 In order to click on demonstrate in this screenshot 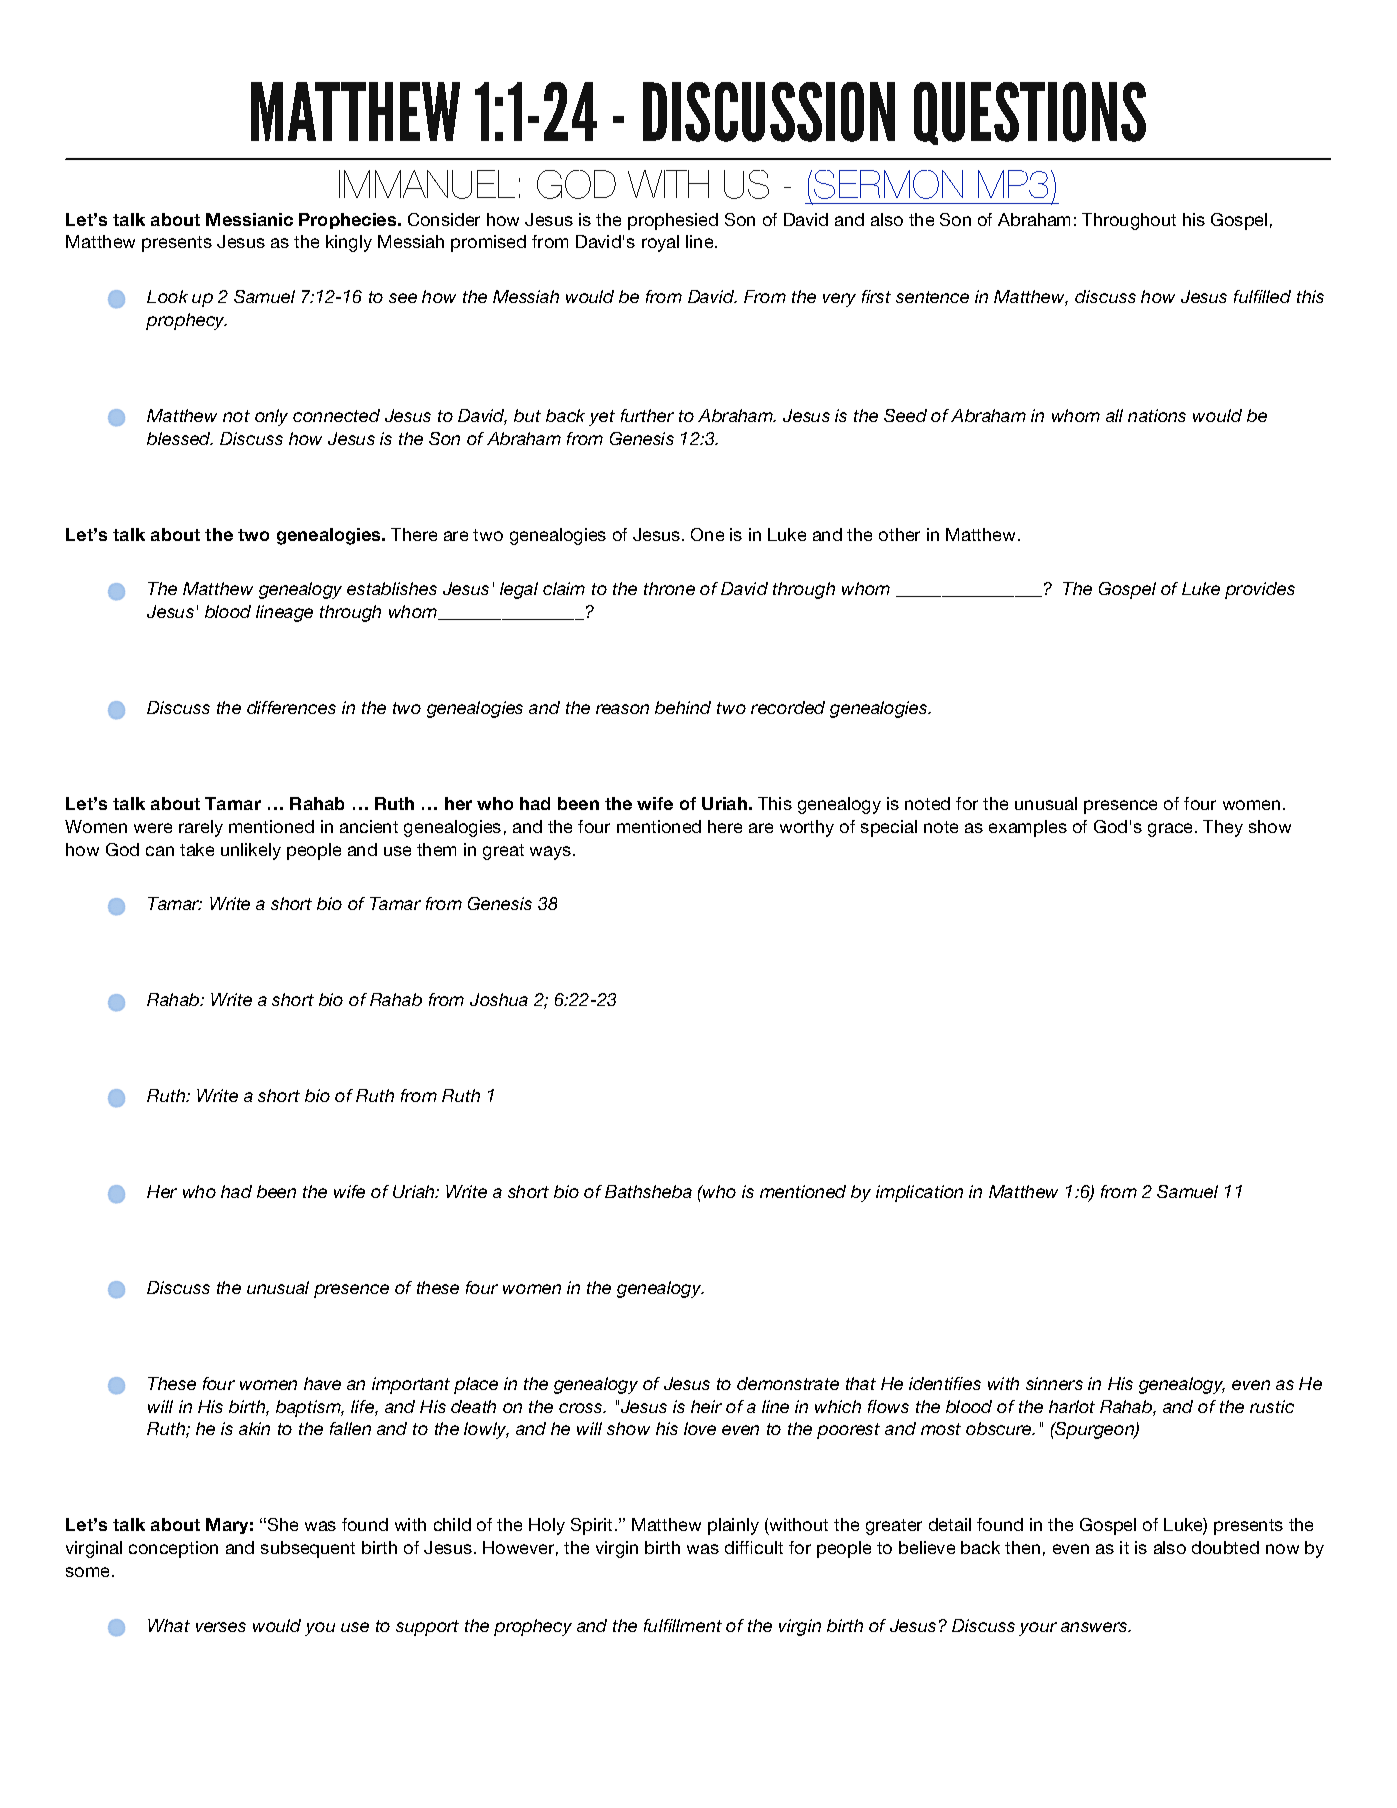, I will do `click(788, 1383)`.
